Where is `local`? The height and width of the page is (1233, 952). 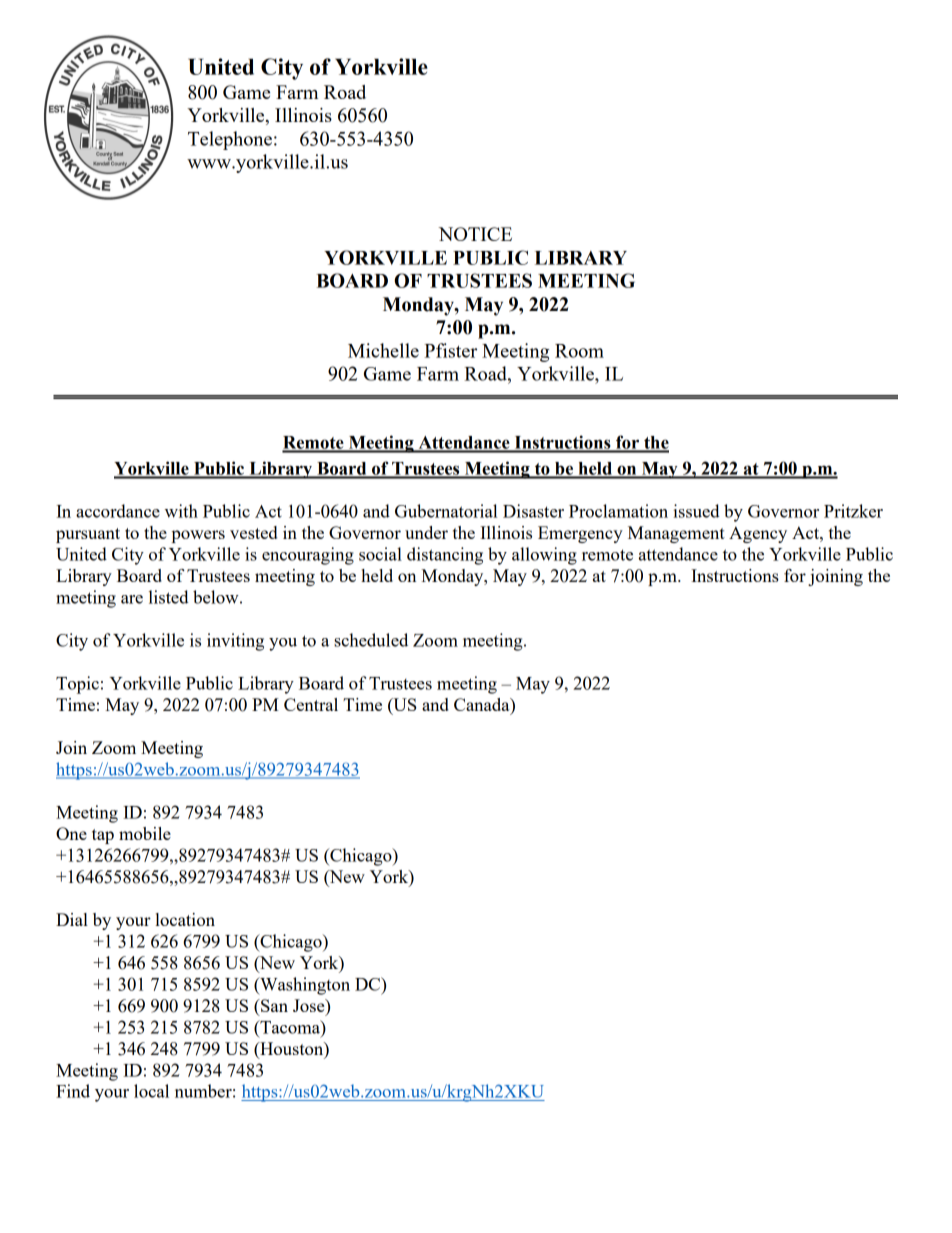
local is located at coordinates (151, 1091).
